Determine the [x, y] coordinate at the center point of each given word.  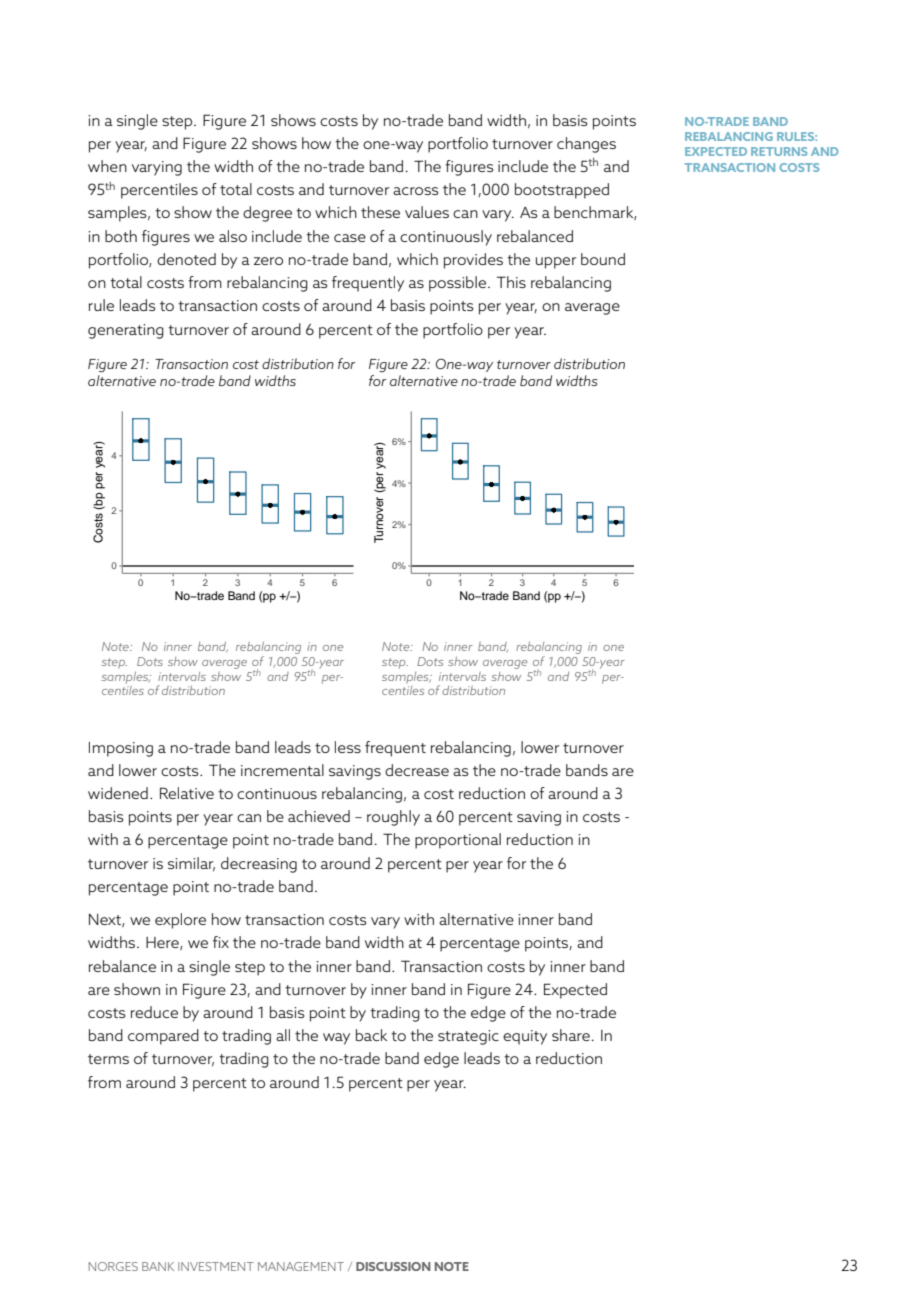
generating [126, 331]
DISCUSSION [393, 1266]
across [416, 191]
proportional [458, 841]
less [348, 747]
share [571, 1035]
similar [191, 864]
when [107, 166]
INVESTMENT [216, 1266]
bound [603, 259]
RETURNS [779, 151]
